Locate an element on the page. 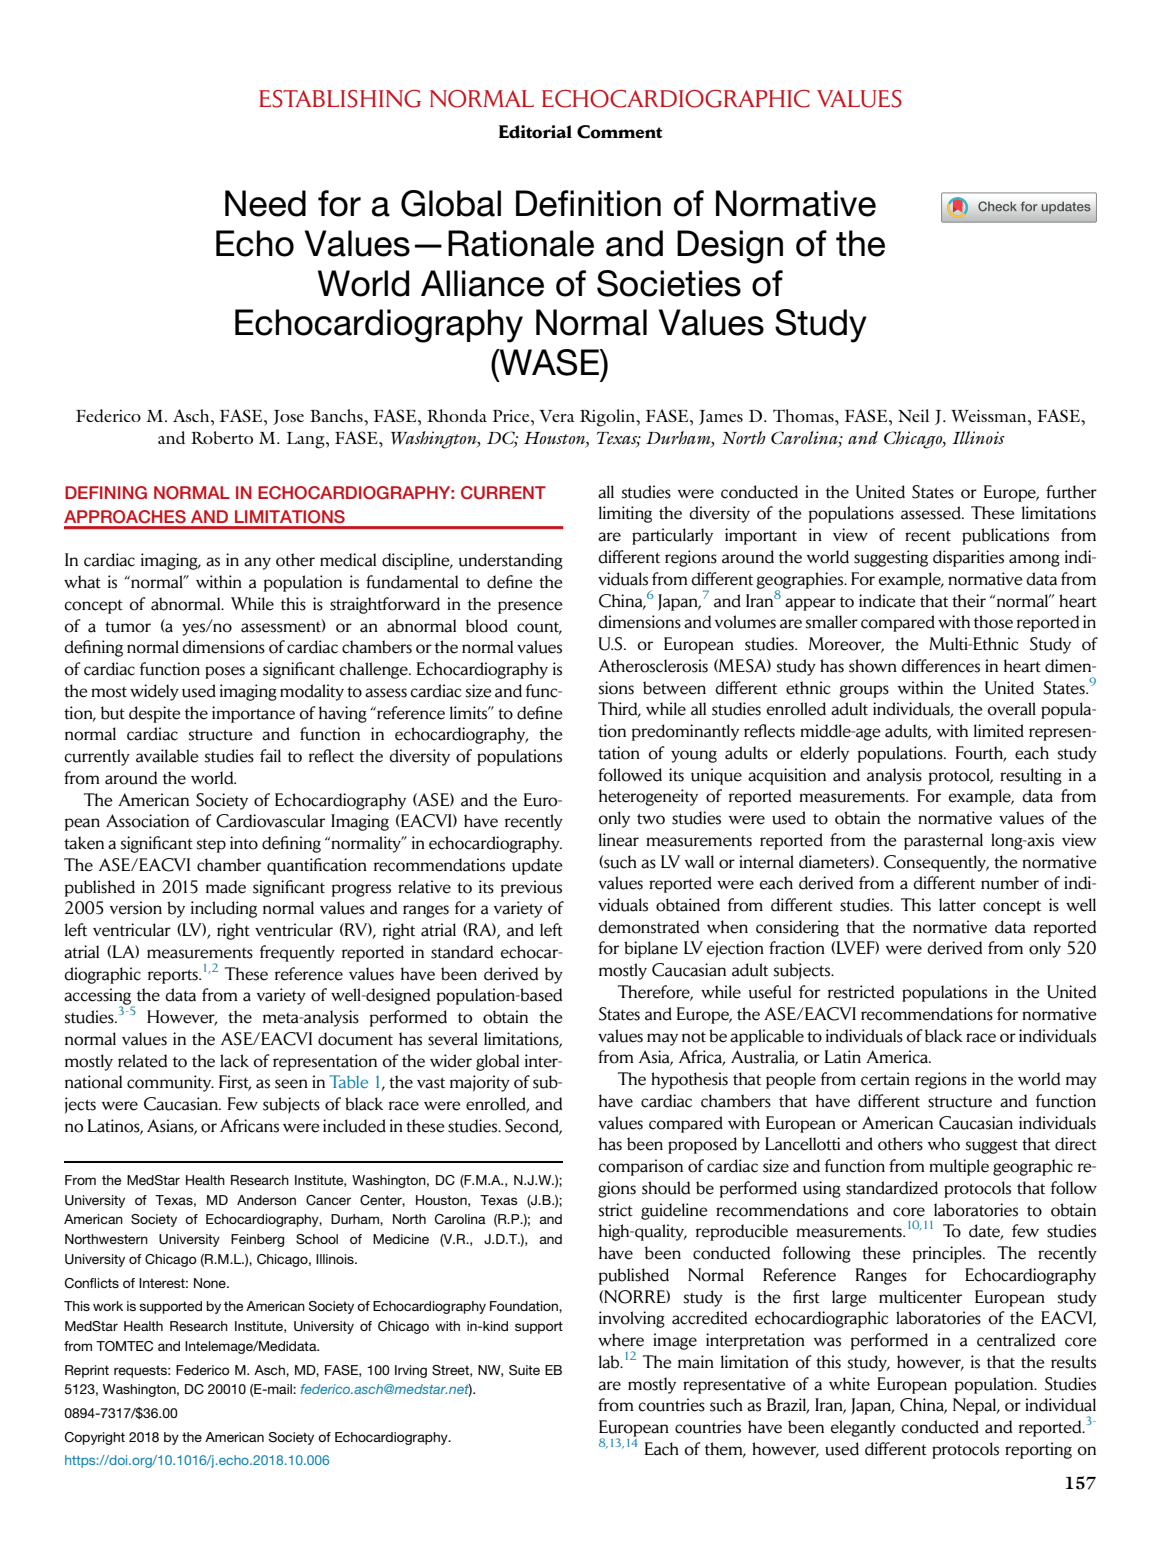 Image resolution: width=1161 pixels, height=1554 pixels. Need is located at coordinates (265, 203).
